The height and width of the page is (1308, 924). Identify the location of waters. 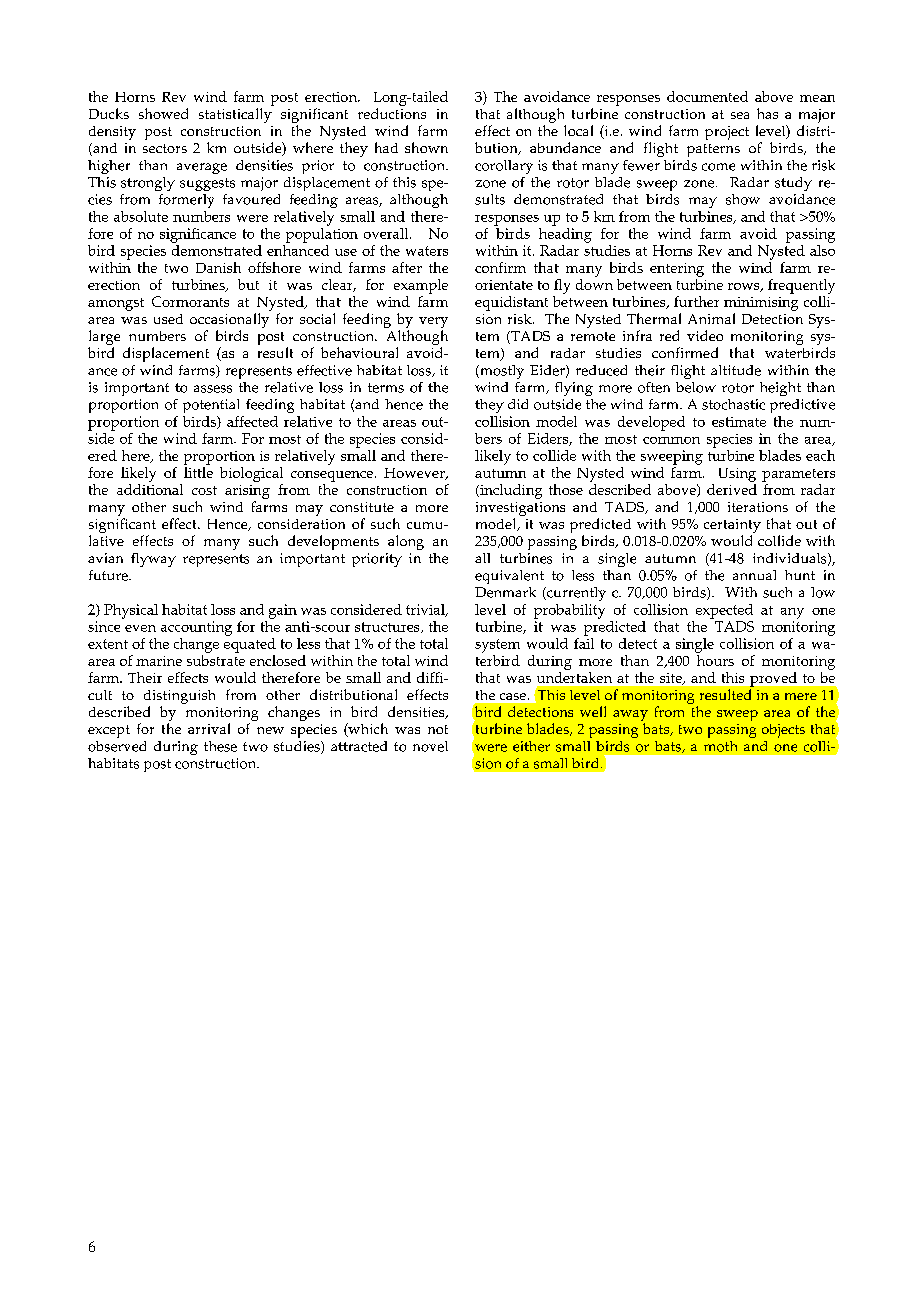
(427, 251).
